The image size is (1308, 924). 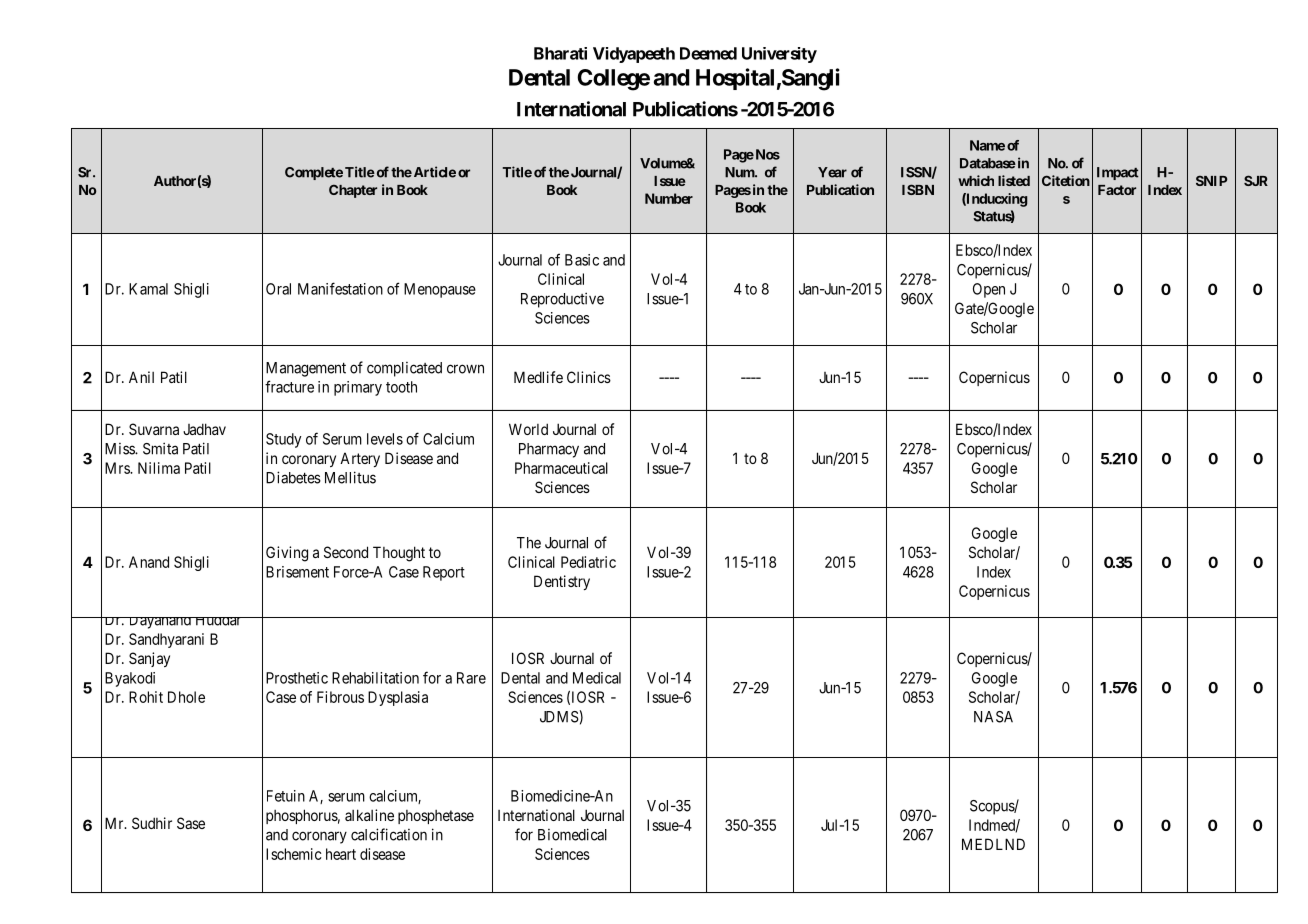 I want to click on Ischemic, so click(x=293, y=854).
